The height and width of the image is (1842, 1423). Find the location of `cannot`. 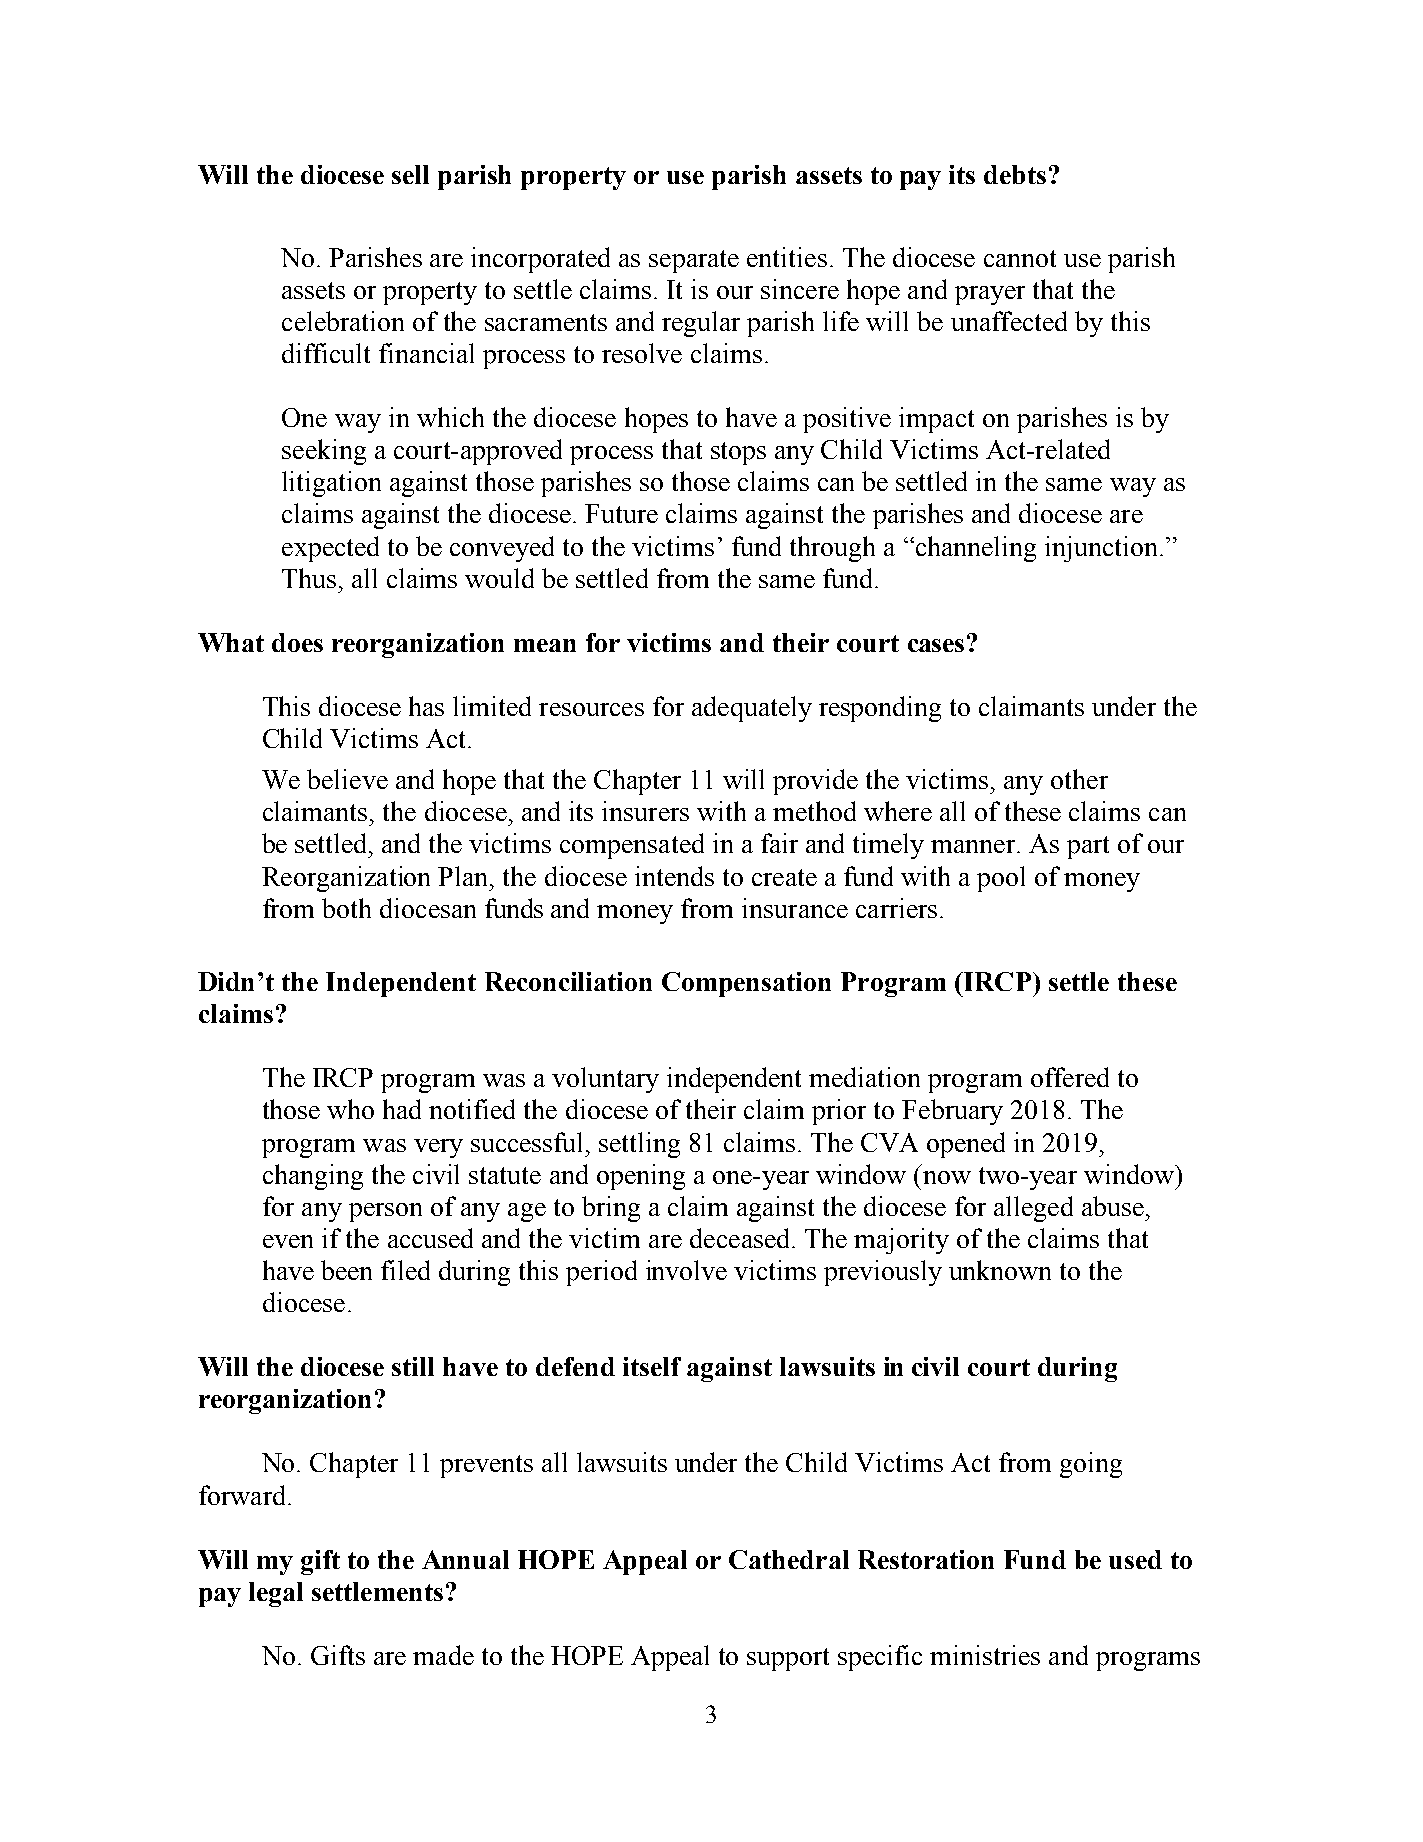

cannot is located at coordinates (1020, 258).
